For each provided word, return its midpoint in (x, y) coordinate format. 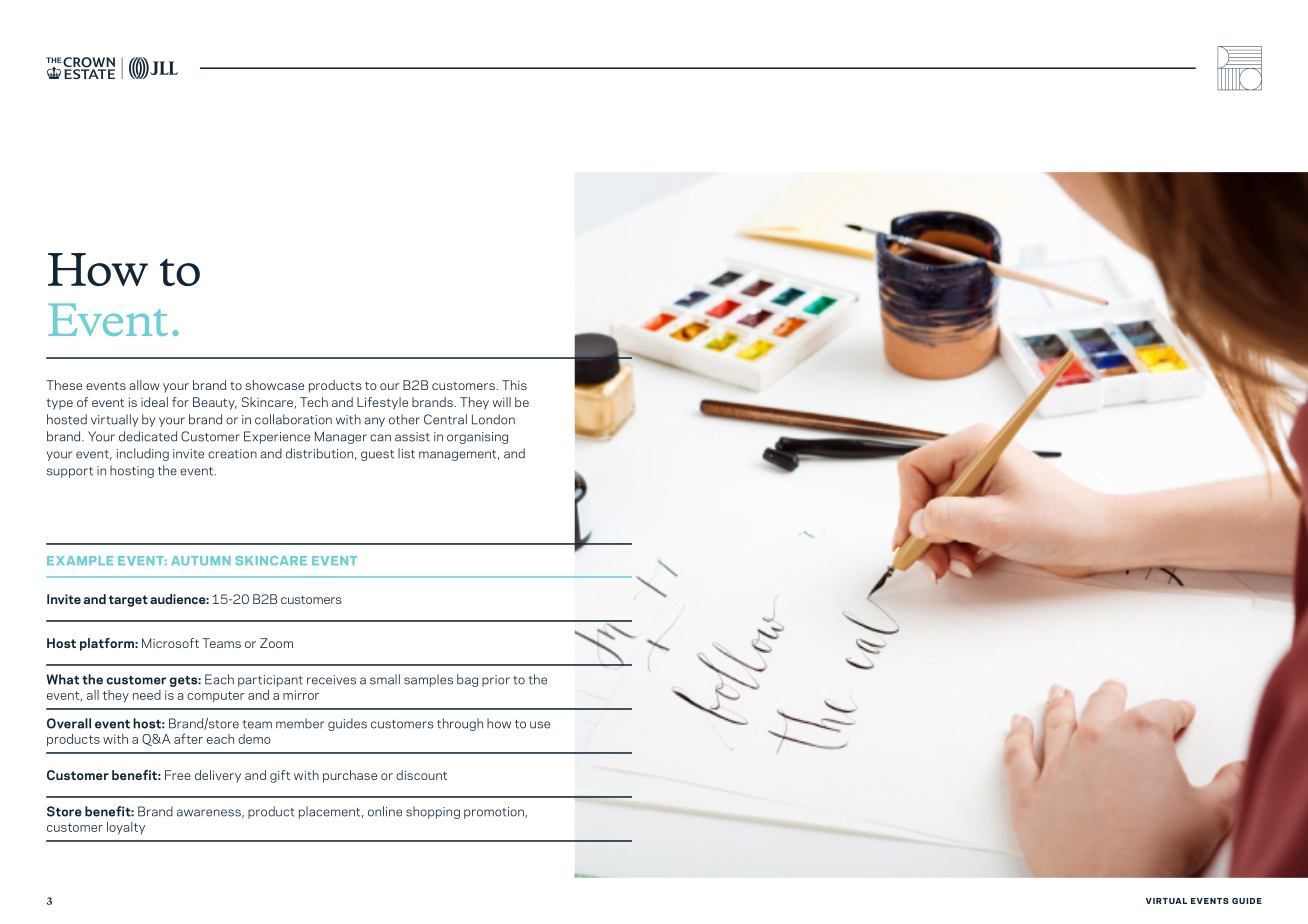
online (385, 811)
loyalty (126, 828)
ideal (154, 402)
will (502, 402)
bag (467, 680)
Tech (314, 402)
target (128, 601)
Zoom (276, 643)
